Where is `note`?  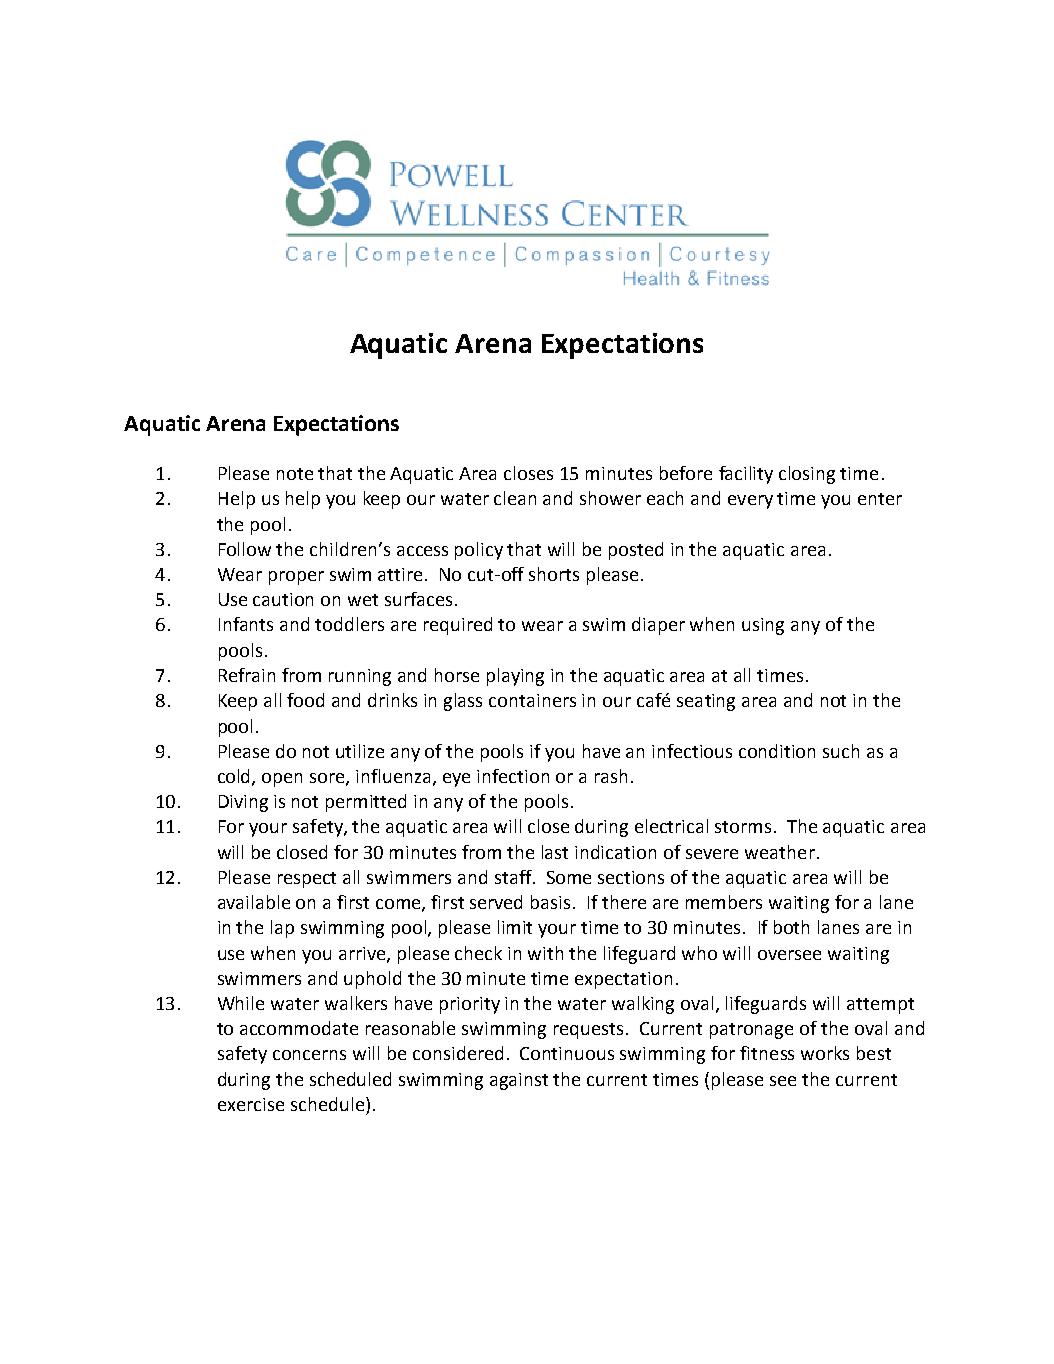
note is located at coordinates (295, 474).
